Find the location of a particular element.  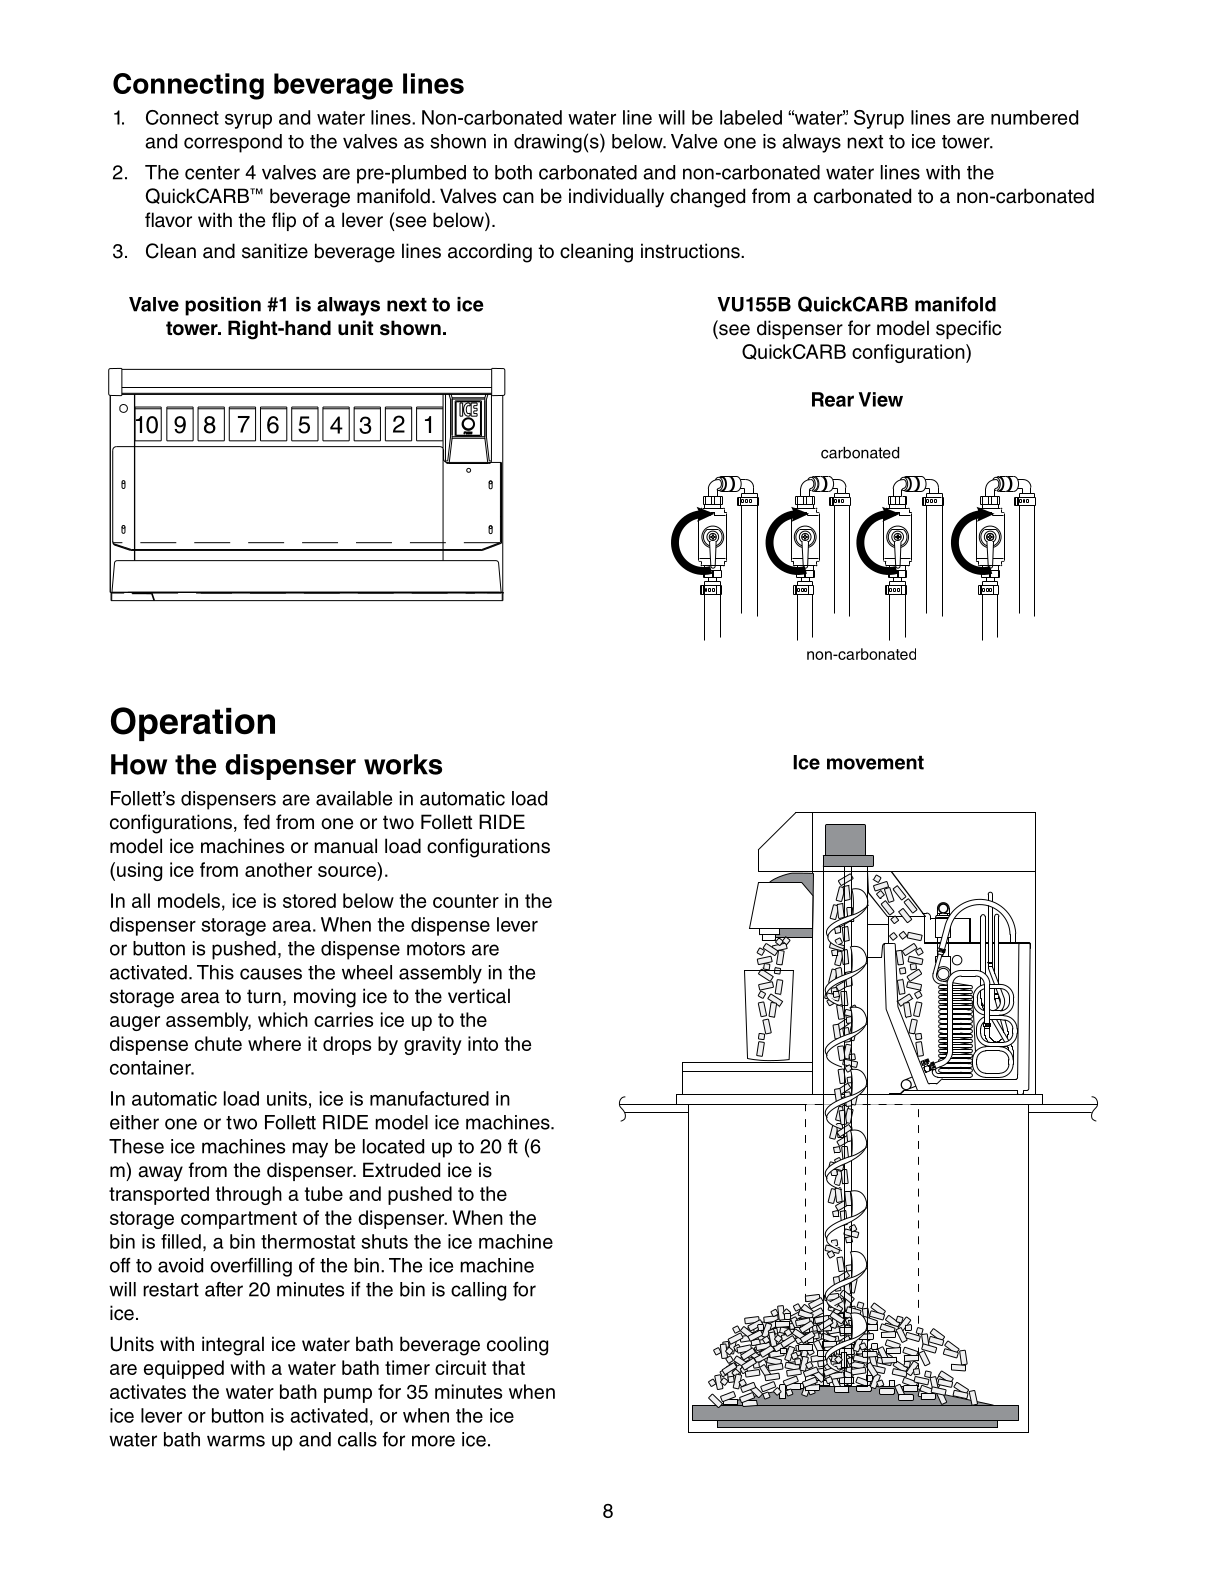

movement is located at coordinates (875, 763).
